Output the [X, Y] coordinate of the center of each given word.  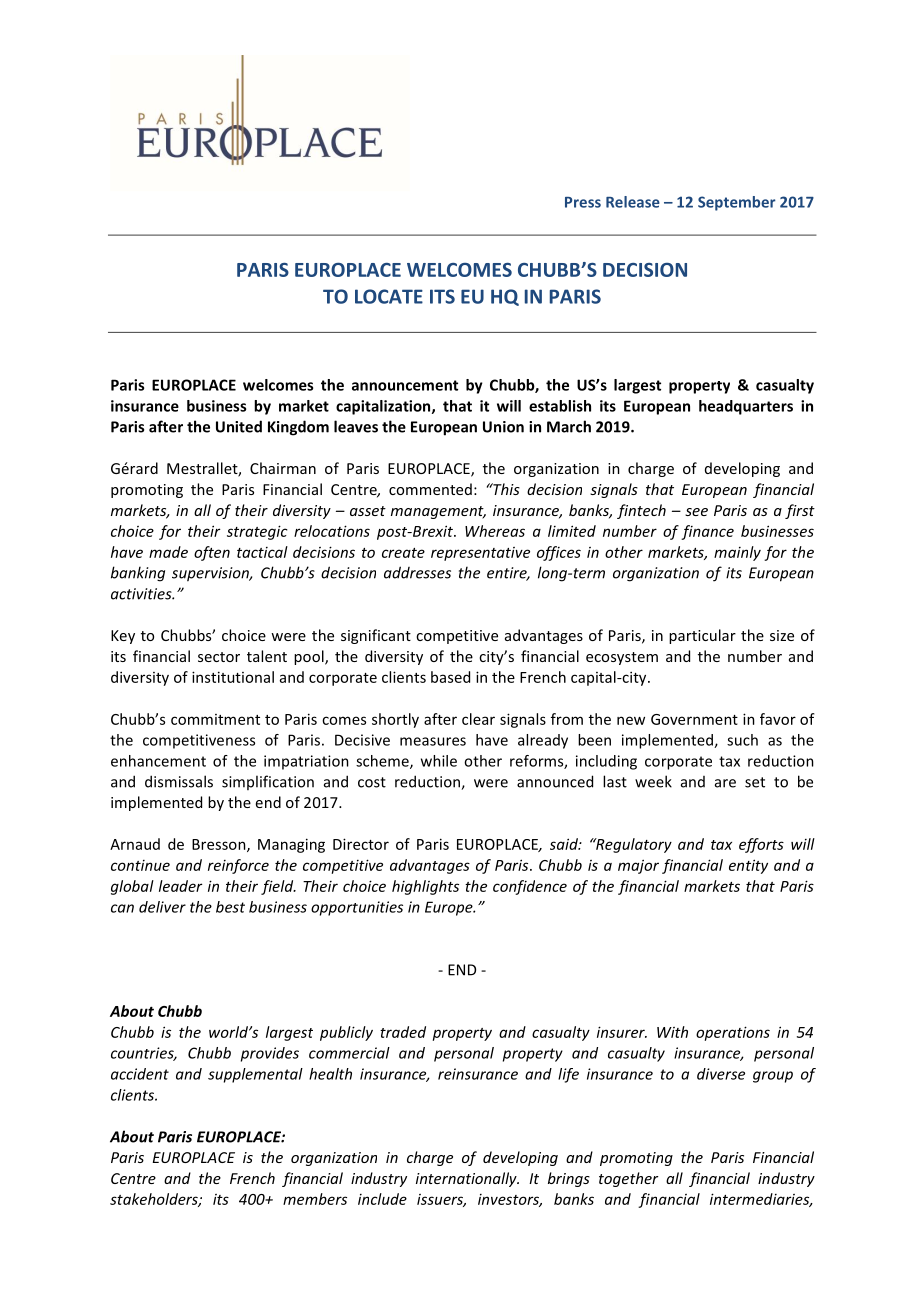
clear [478, 719]
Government [694, 719]
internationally [467, 1179]
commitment [215, 719]
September [737, 203]
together [629, 1179]
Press [583, 202]
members [315, 1199]
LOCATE [389, 296]
